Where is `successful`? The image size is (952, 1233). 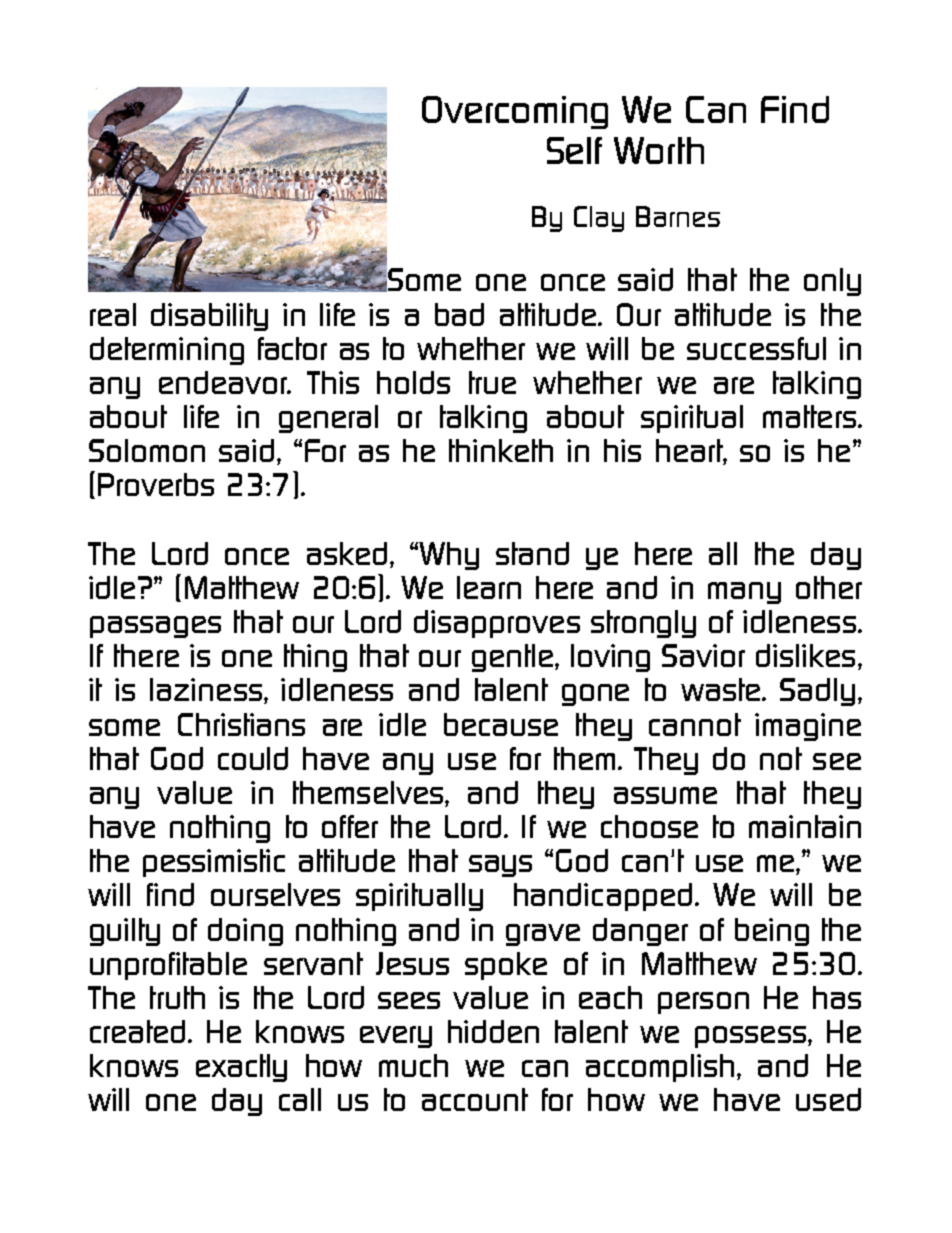 successful is located at coordinates (756, 348).
